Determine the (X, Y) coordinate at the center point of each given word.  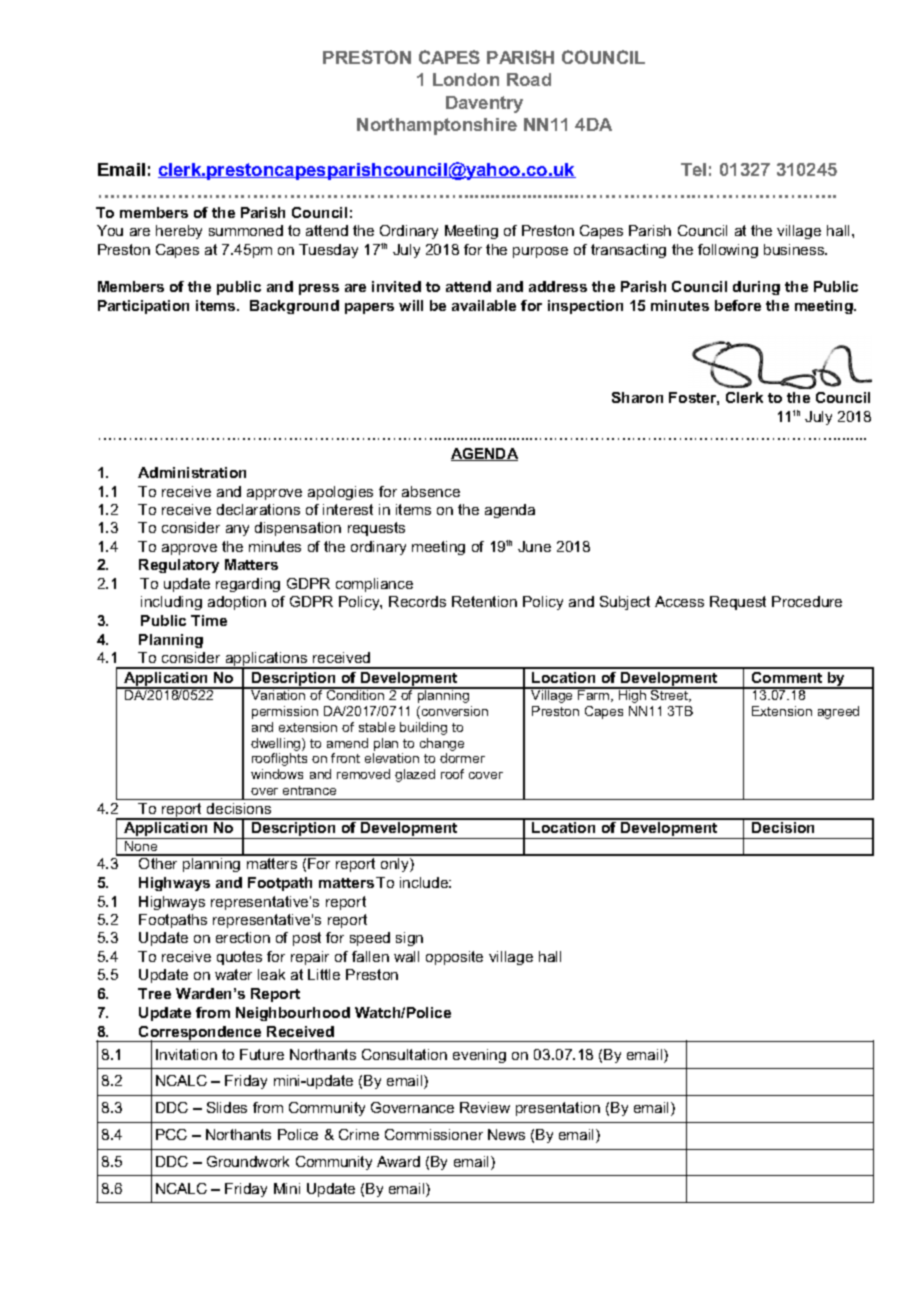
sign (409, 939)
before (738, 305)
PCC (171, 1134)
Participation (143, 307)
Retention (484, 601)
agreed (838, 712)
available (484, 305)
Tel (693, 169)
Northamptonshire (437, 126)
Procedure (807, 601)
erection (243, 937)
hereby (179, 232)
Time (209, 620)
